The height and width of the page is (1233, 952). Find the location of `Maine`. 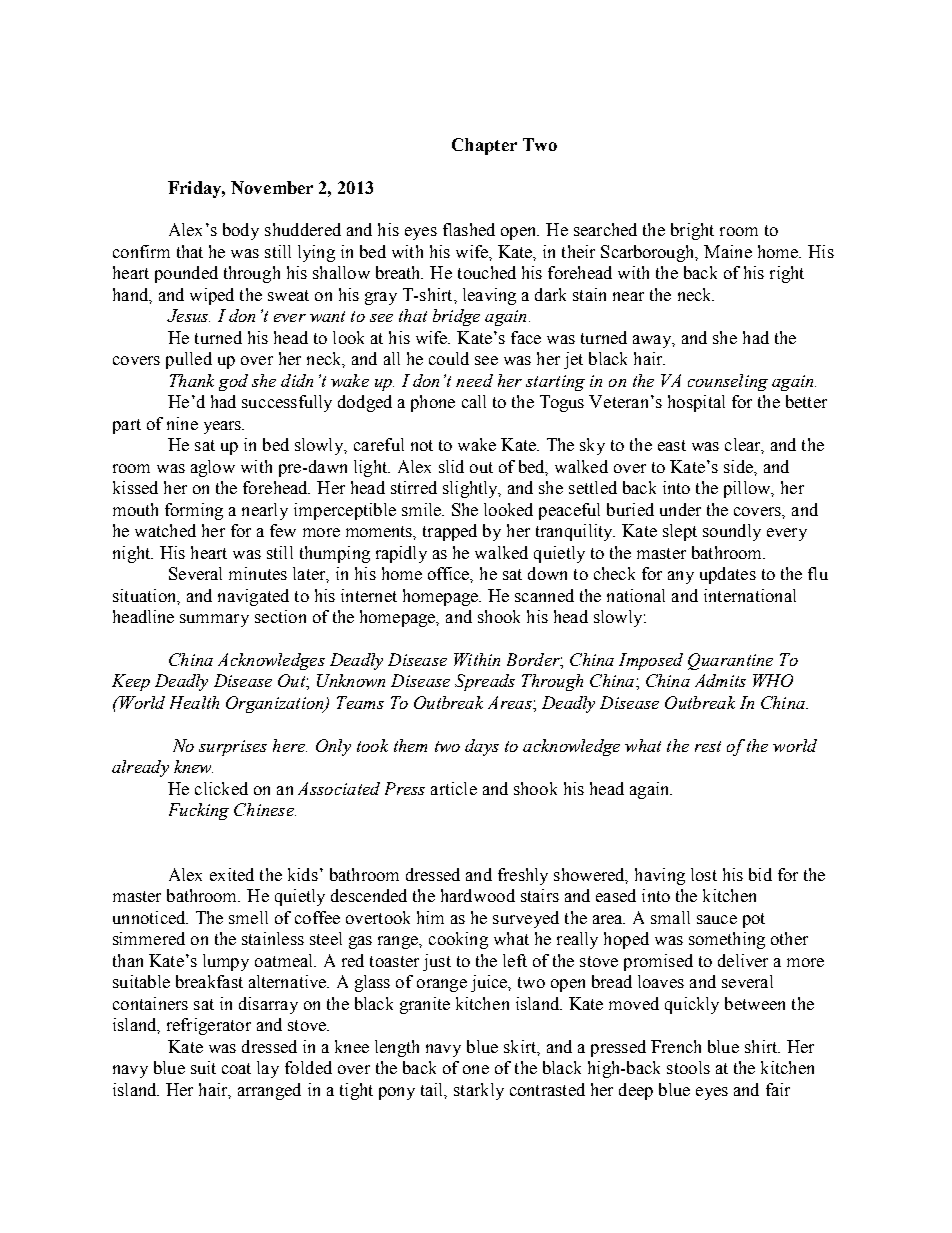

Maine is located at coordinates (728, 251).
